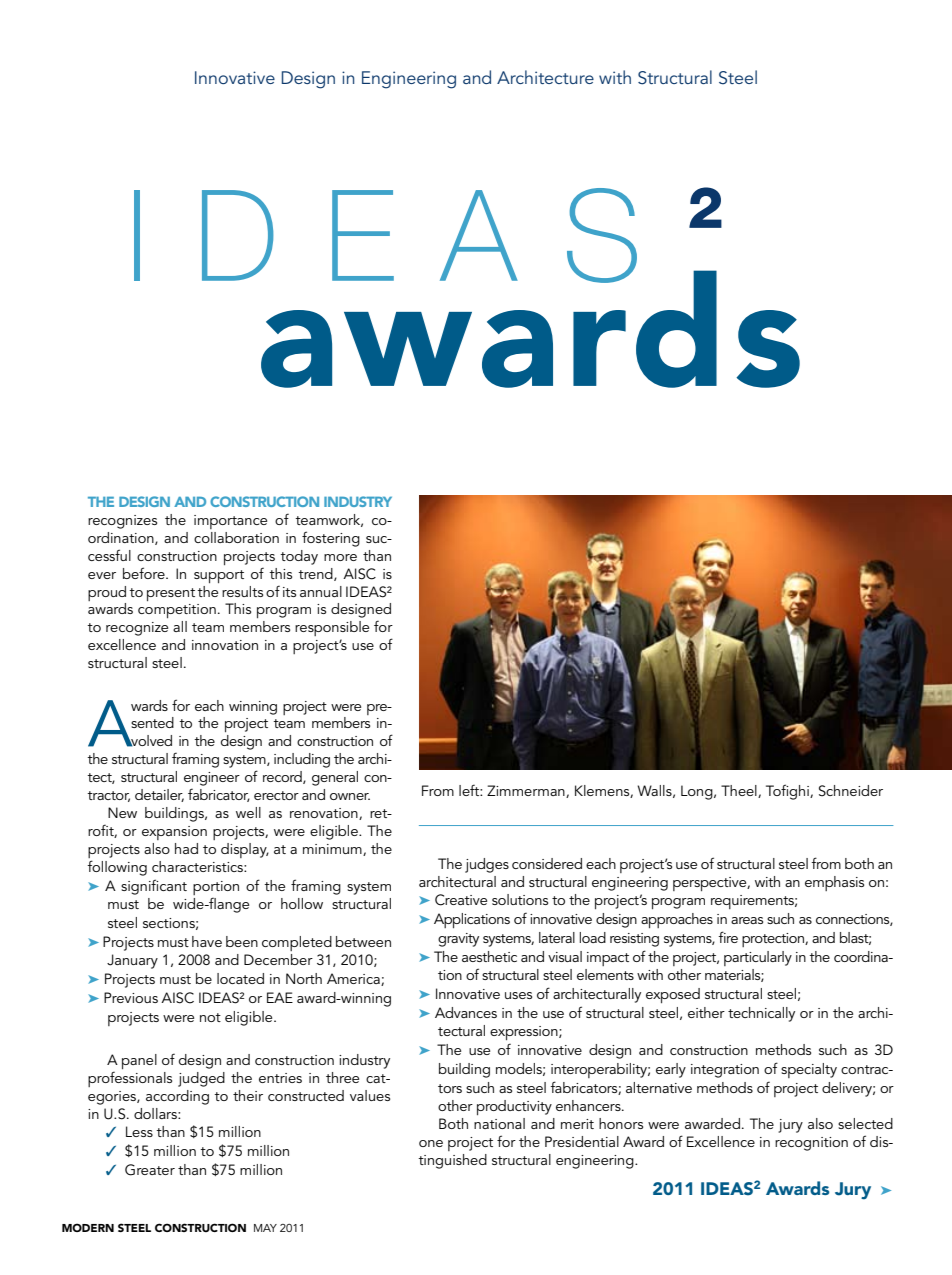 This screenshot has height=1275, width=952. What do you see at coordinates (201, 1079) in the screenshot?
I see `judged` at bounding box center [201, 1079].
